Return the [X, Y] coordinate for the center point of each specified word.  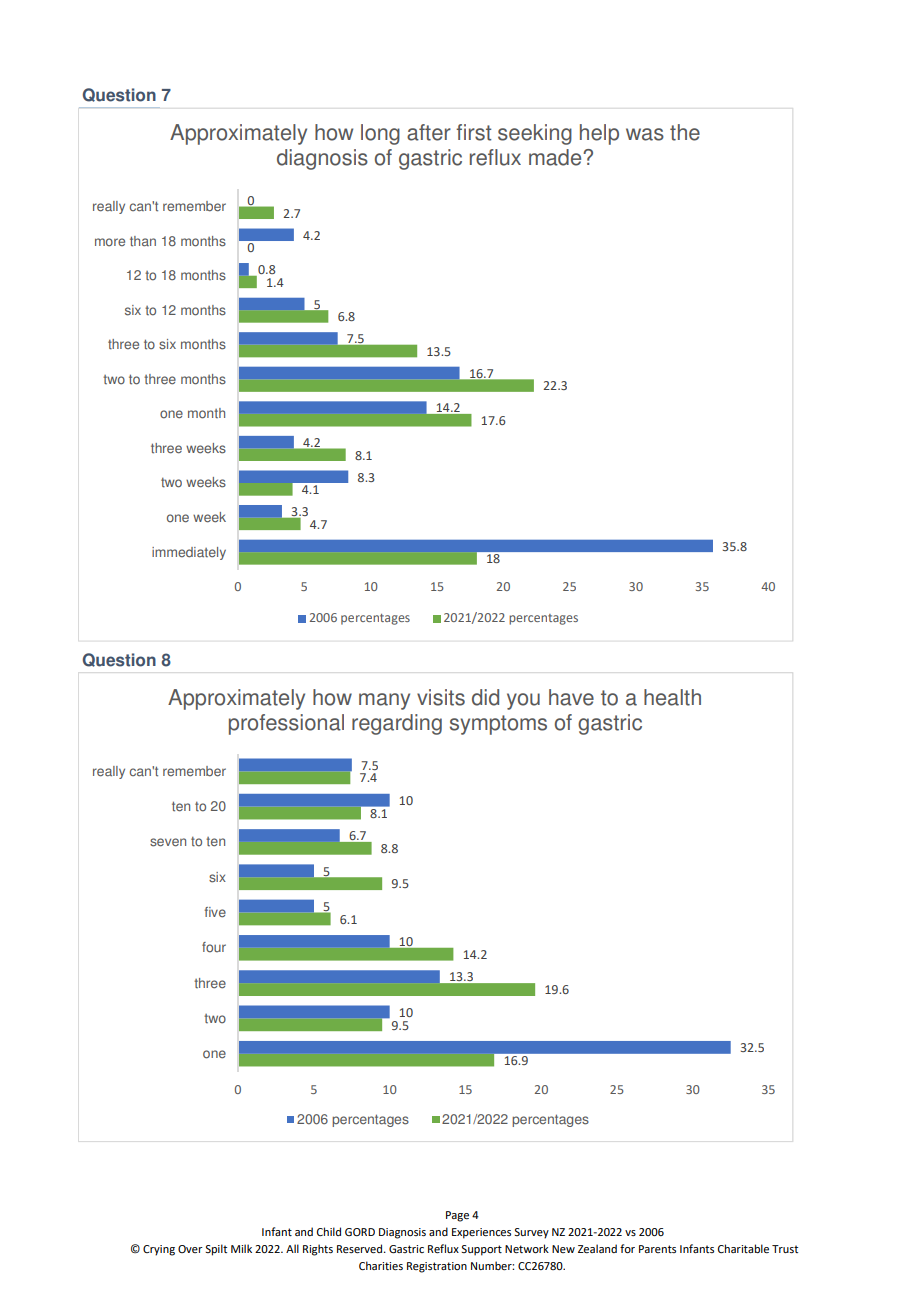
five [215, 912]
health [672, 697]
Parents [657, 1249]
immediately [189, 553]
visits [441, 697]
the [685, 132]
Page [457, 1216]
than [143, 241]
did [485, 697]
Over [190, 1249]
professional [286, 724]
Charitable [743, 1248]
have [571, 697]
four [214, 947]
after [429, 132]
